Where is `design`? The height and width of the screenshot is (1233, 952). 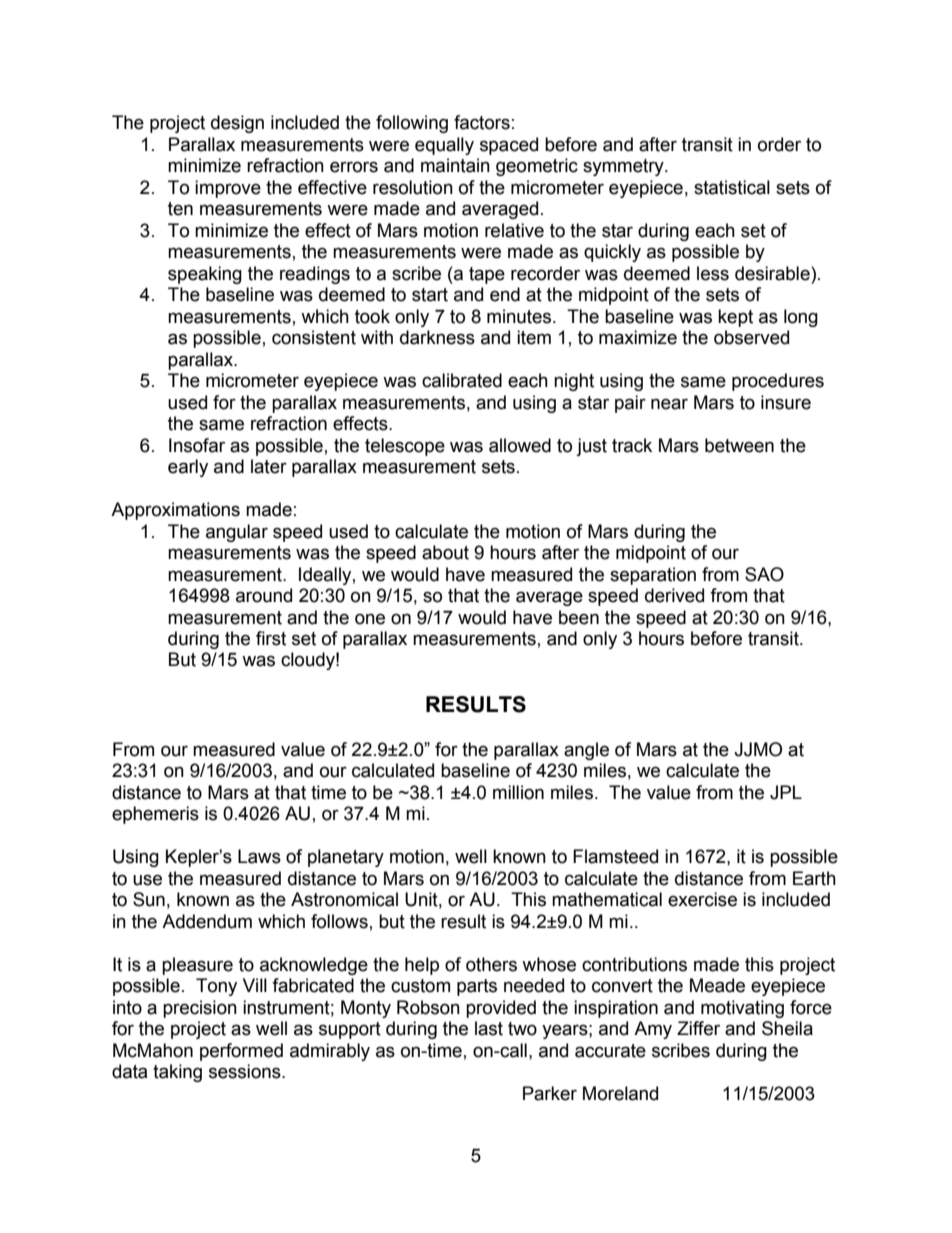
design is located at coordinates (237, 124).
